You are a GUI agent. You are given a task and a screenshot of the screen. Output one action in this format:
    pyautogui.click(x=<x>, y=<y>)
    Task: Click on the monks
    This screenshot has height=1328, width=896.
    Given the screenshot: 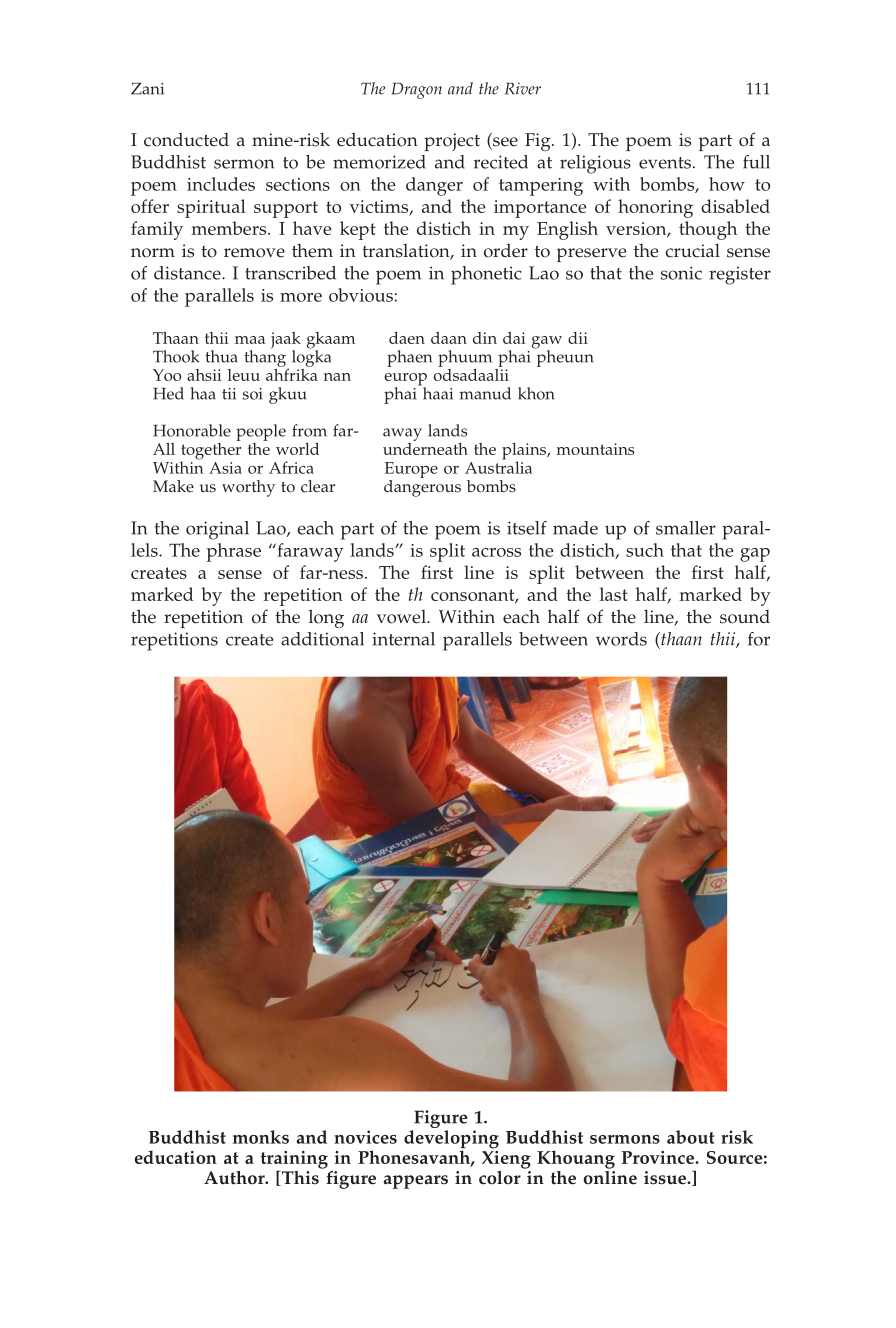 What is the action you would take?
    pyautogui.click(x=261, y=1137)
